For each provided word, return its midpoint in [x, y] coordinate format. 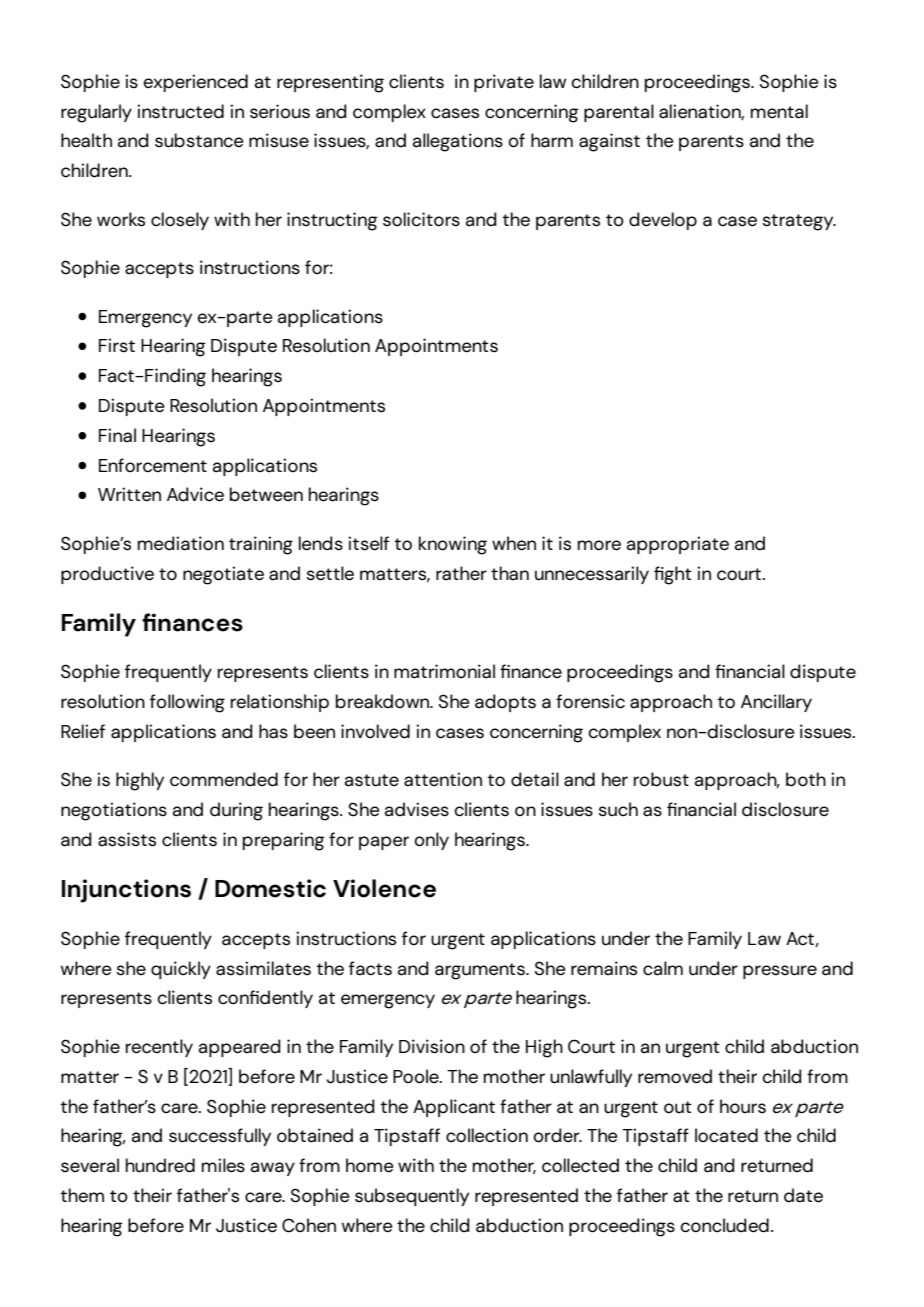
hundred [160, 1165]
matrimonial [444, 671]
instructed [180, 111]
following [187, 703]
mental [779, 111]
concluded [724, 1225]
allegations [458, 142]
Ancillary [776, 703]
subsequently [412, 1197]
